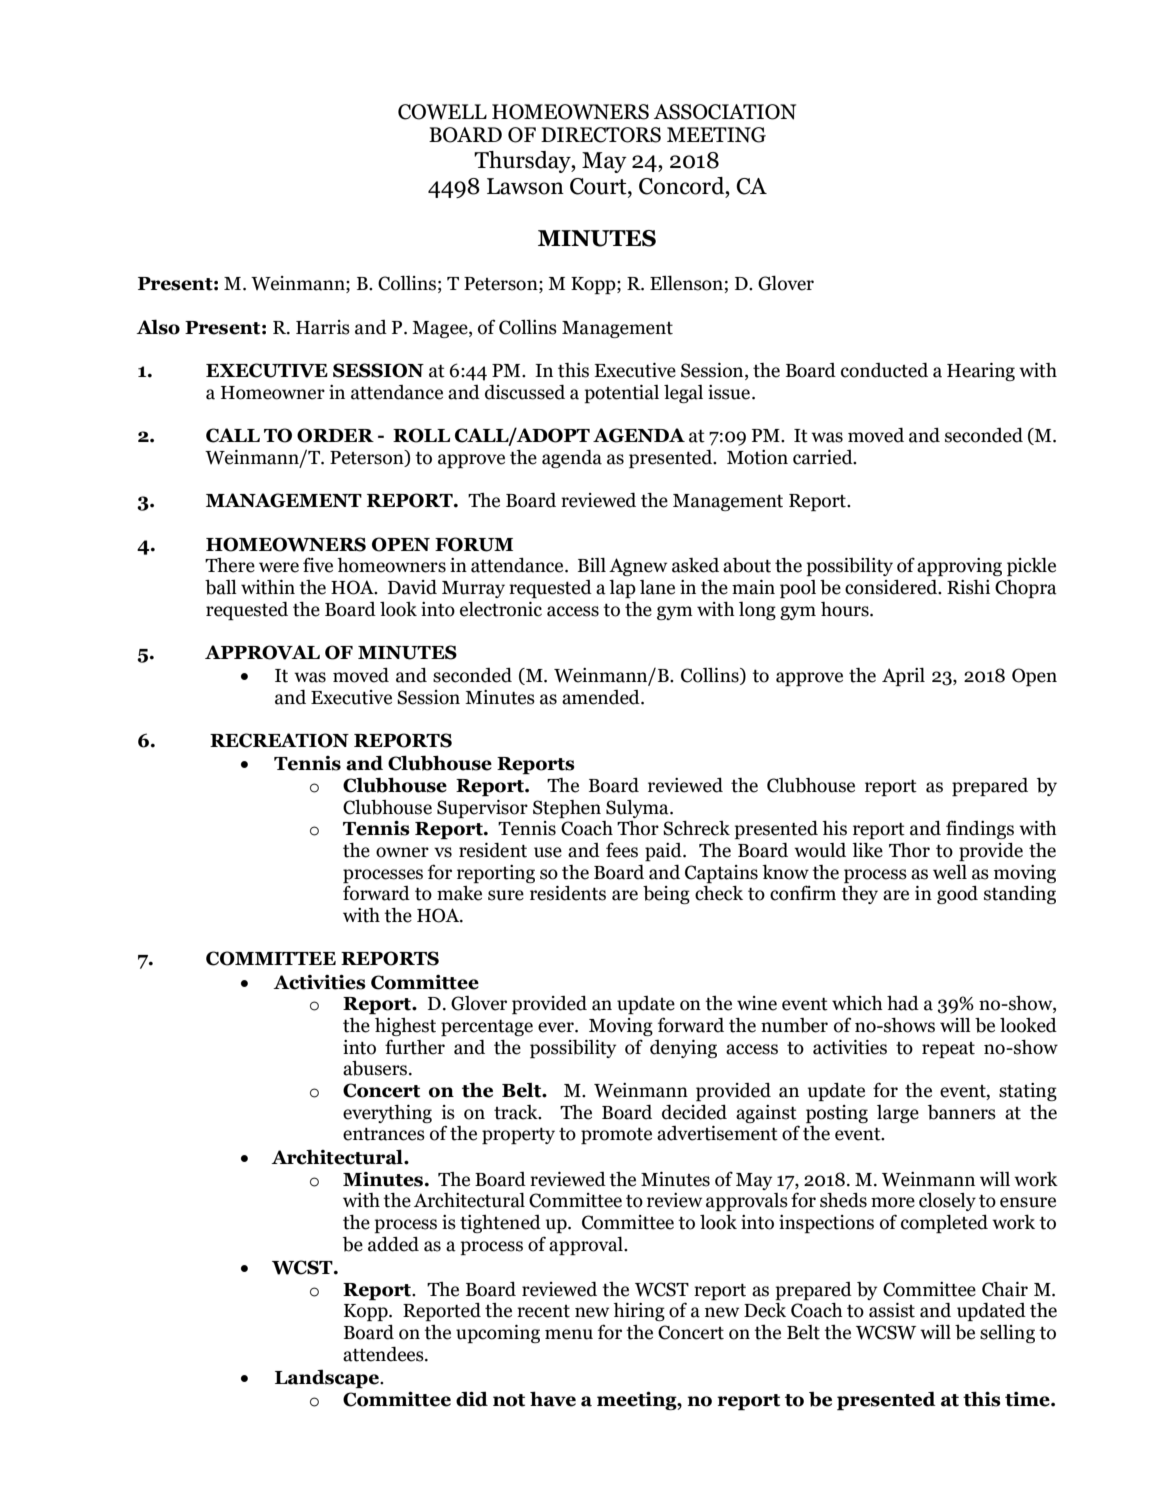 The height and width of the document is (1510, 1167). Describe the element at coordinates (279, 567) in the document. I see `were` at that location.
